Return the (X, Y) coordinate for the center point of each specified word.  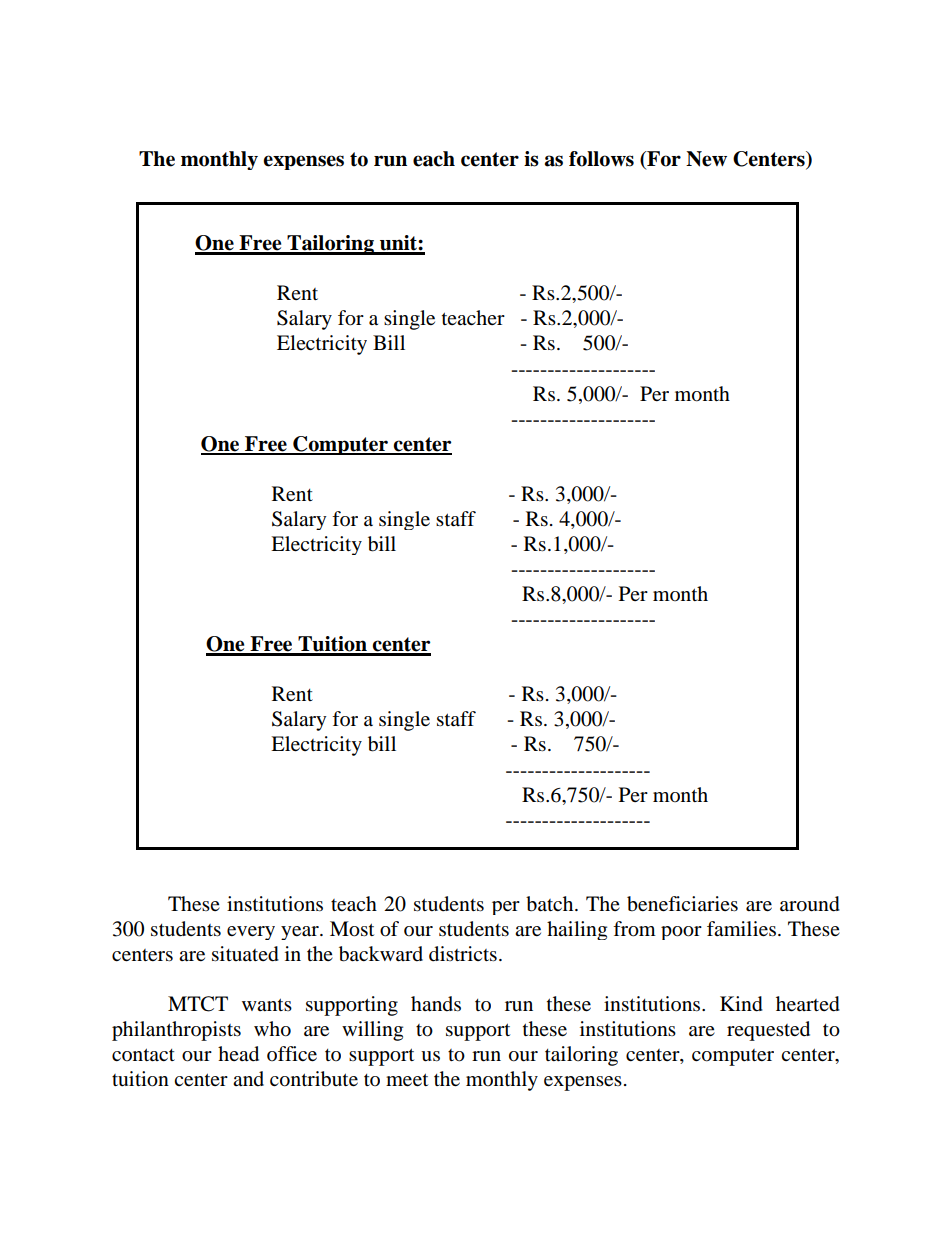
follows (601, 159)
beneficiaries (682, 904)
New (706, 159)
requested (768, 1031)
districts (463, 954)
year (301, 933)
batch (551, 904)
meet (407, 1080)
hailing (577, 930)
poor (681, 933)
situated (245, 954)
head (238, 1054)
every (251, 933)
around (810, 904)
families (743, 929)
